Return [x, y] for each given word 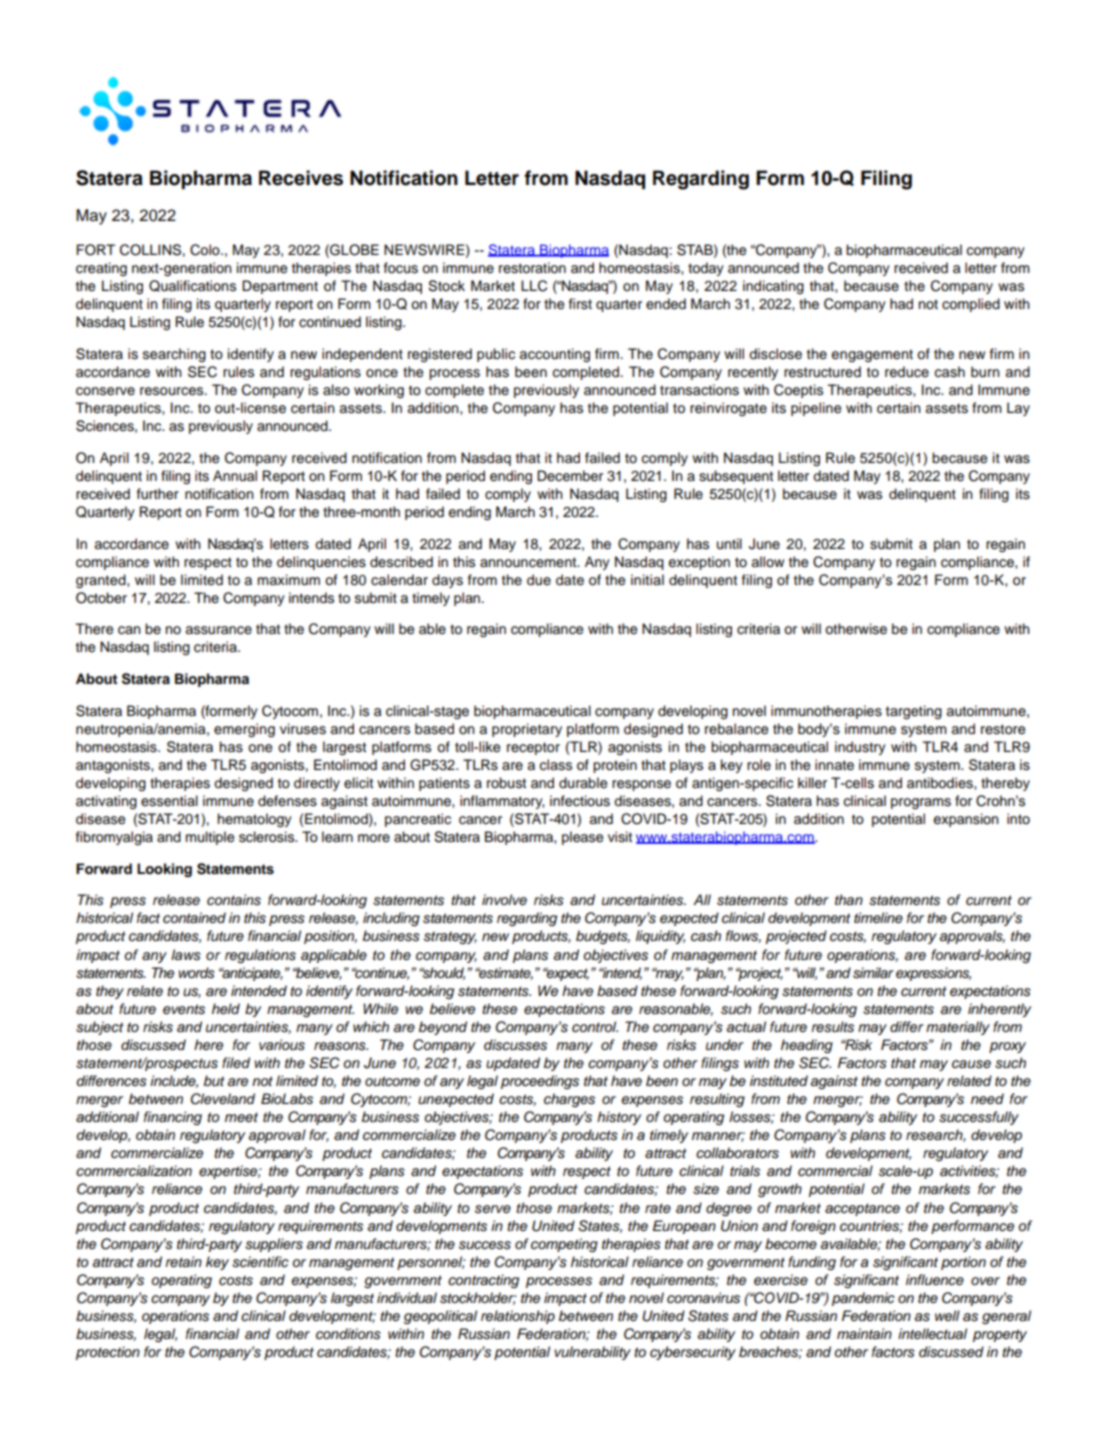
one [260, 748]
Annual [235, 476]
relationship [518, 1317]
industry [860, 748]
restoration [532, 268]
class [556, 765]
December [570, 476]
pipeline [816, 409]
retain [183, 1261]
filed [236, 1062]
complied [971, 305]
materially [958, 1028]
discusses [515, 1045]
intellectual [932, 1333]
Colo [206, 250]
